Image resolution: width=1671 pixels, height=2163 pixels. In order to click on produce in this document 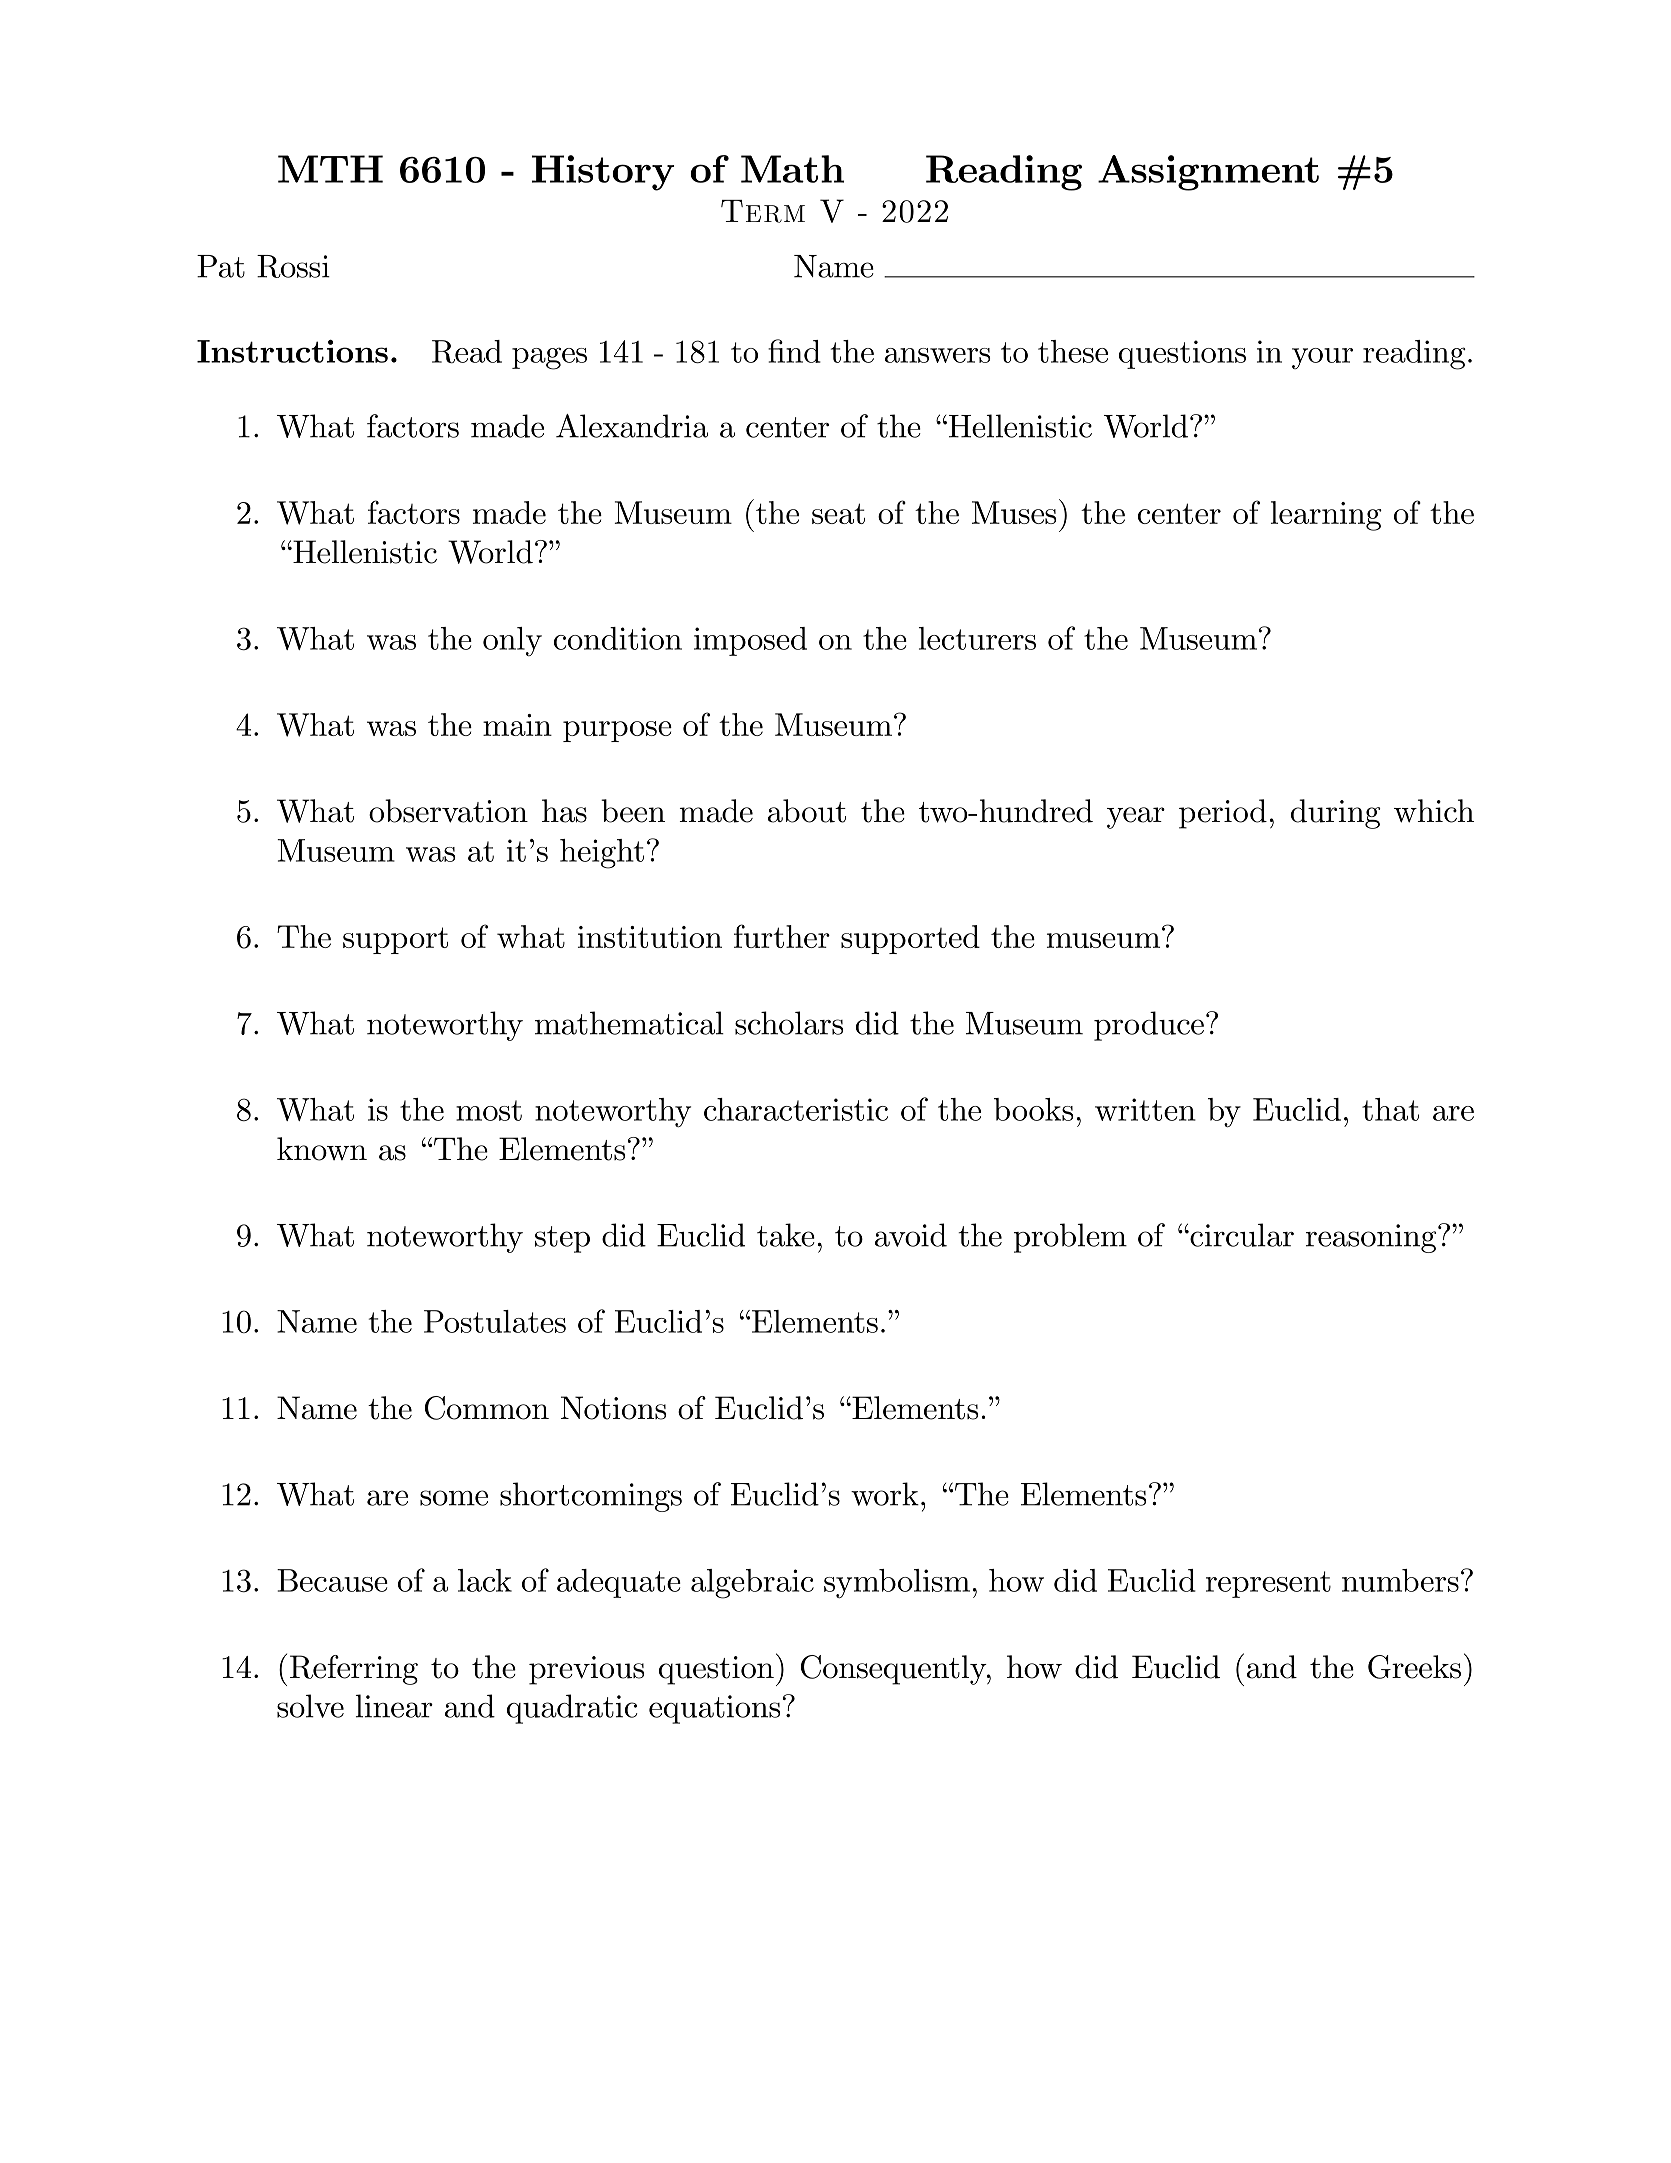, I will do `click(1149, 1026)`.
